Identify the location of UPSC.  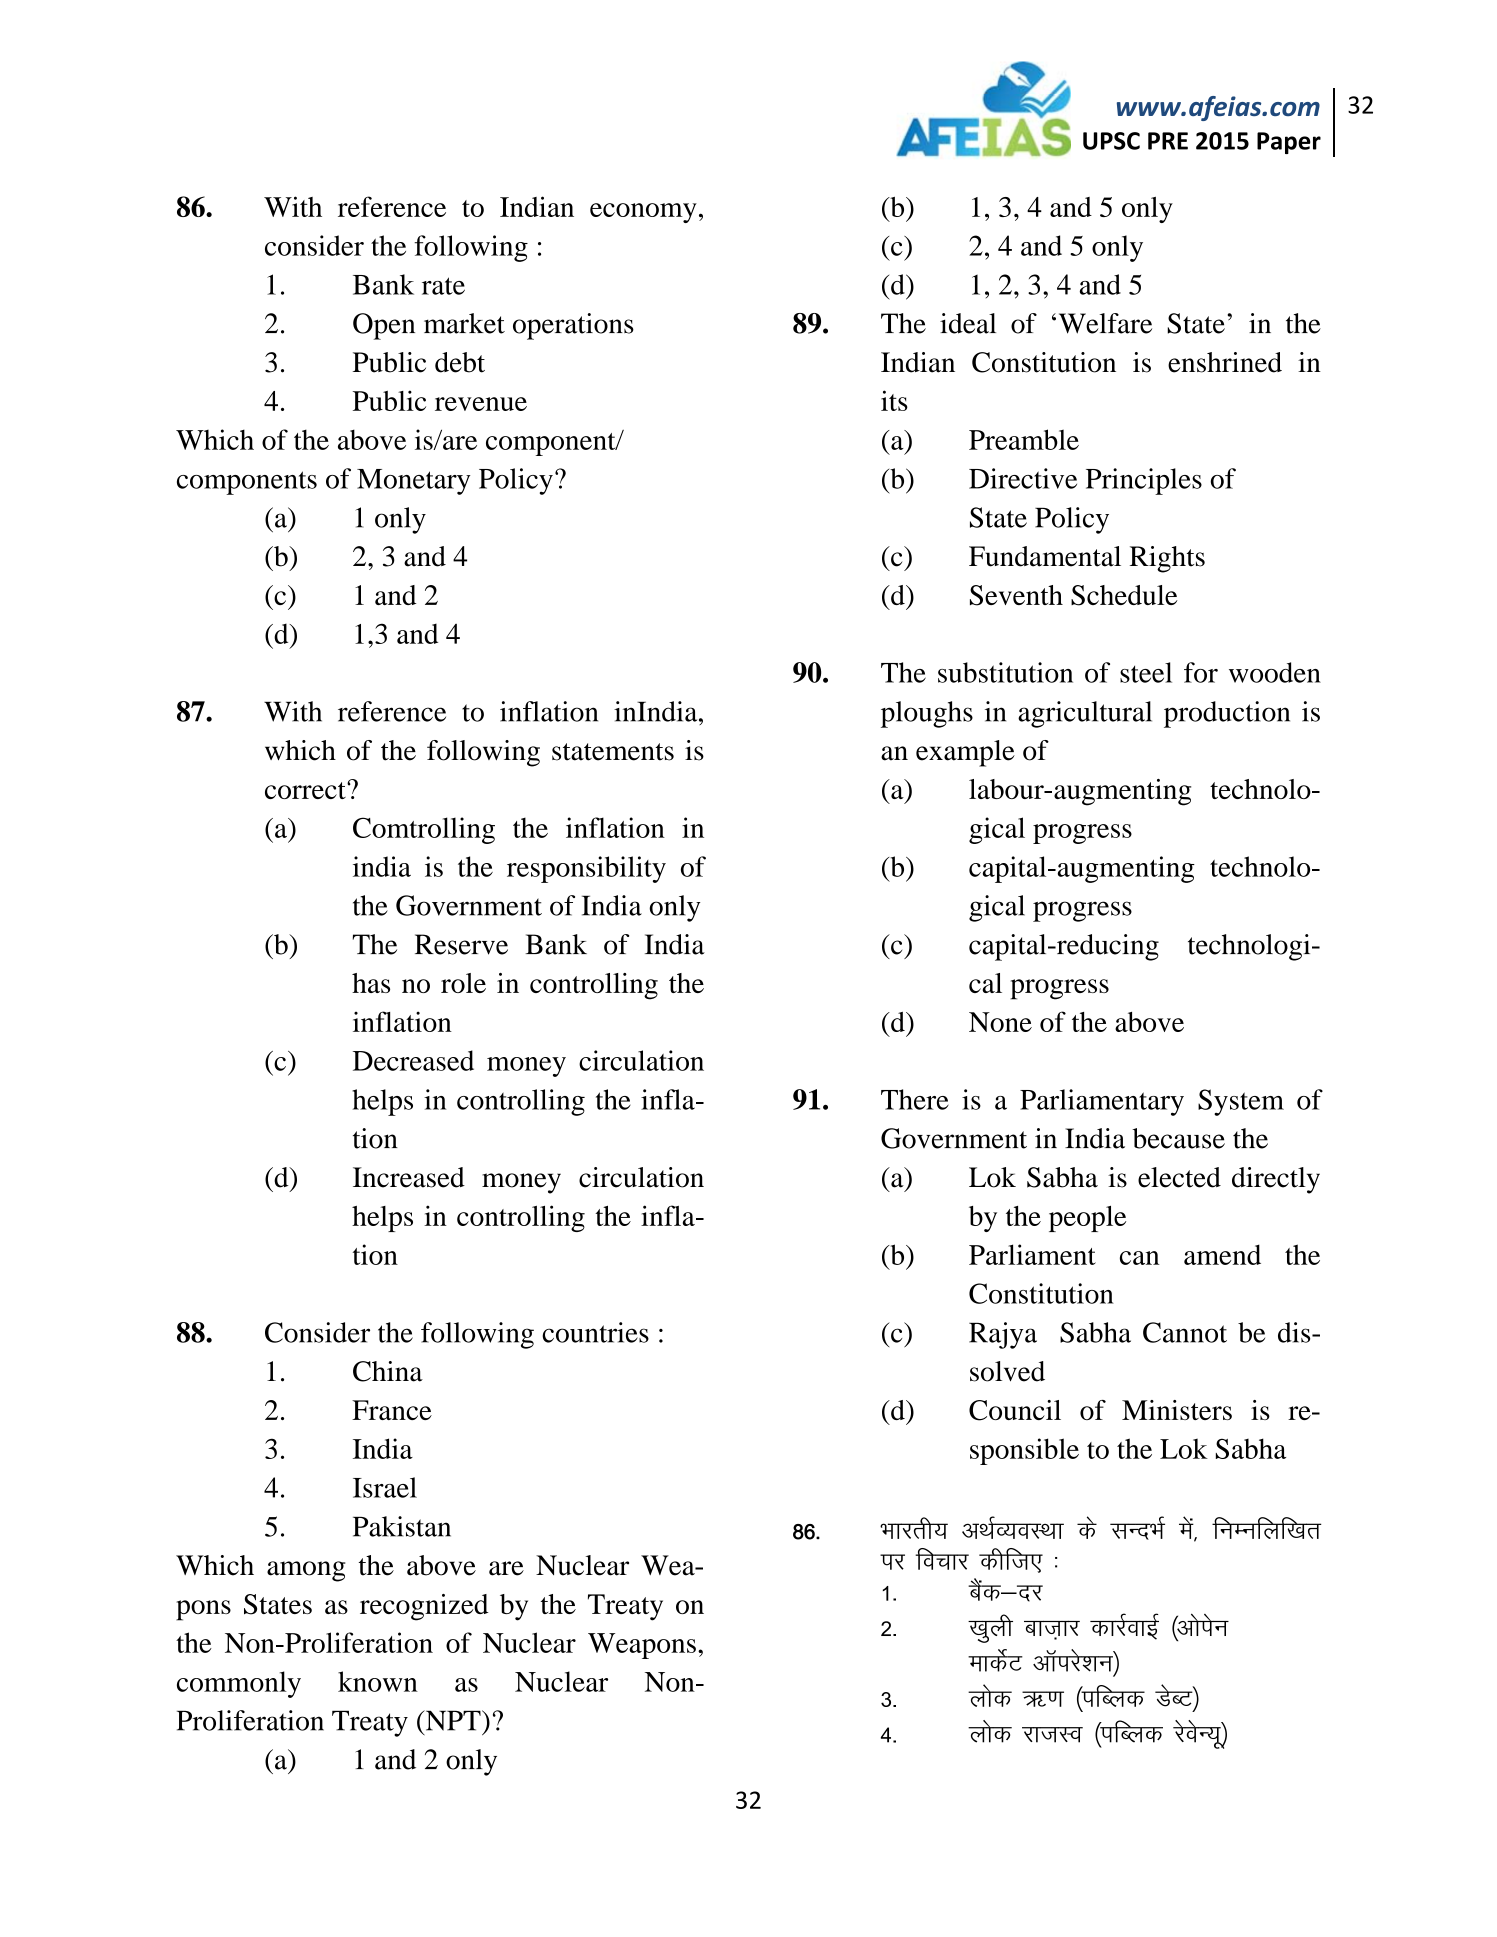
(1111, 141).
